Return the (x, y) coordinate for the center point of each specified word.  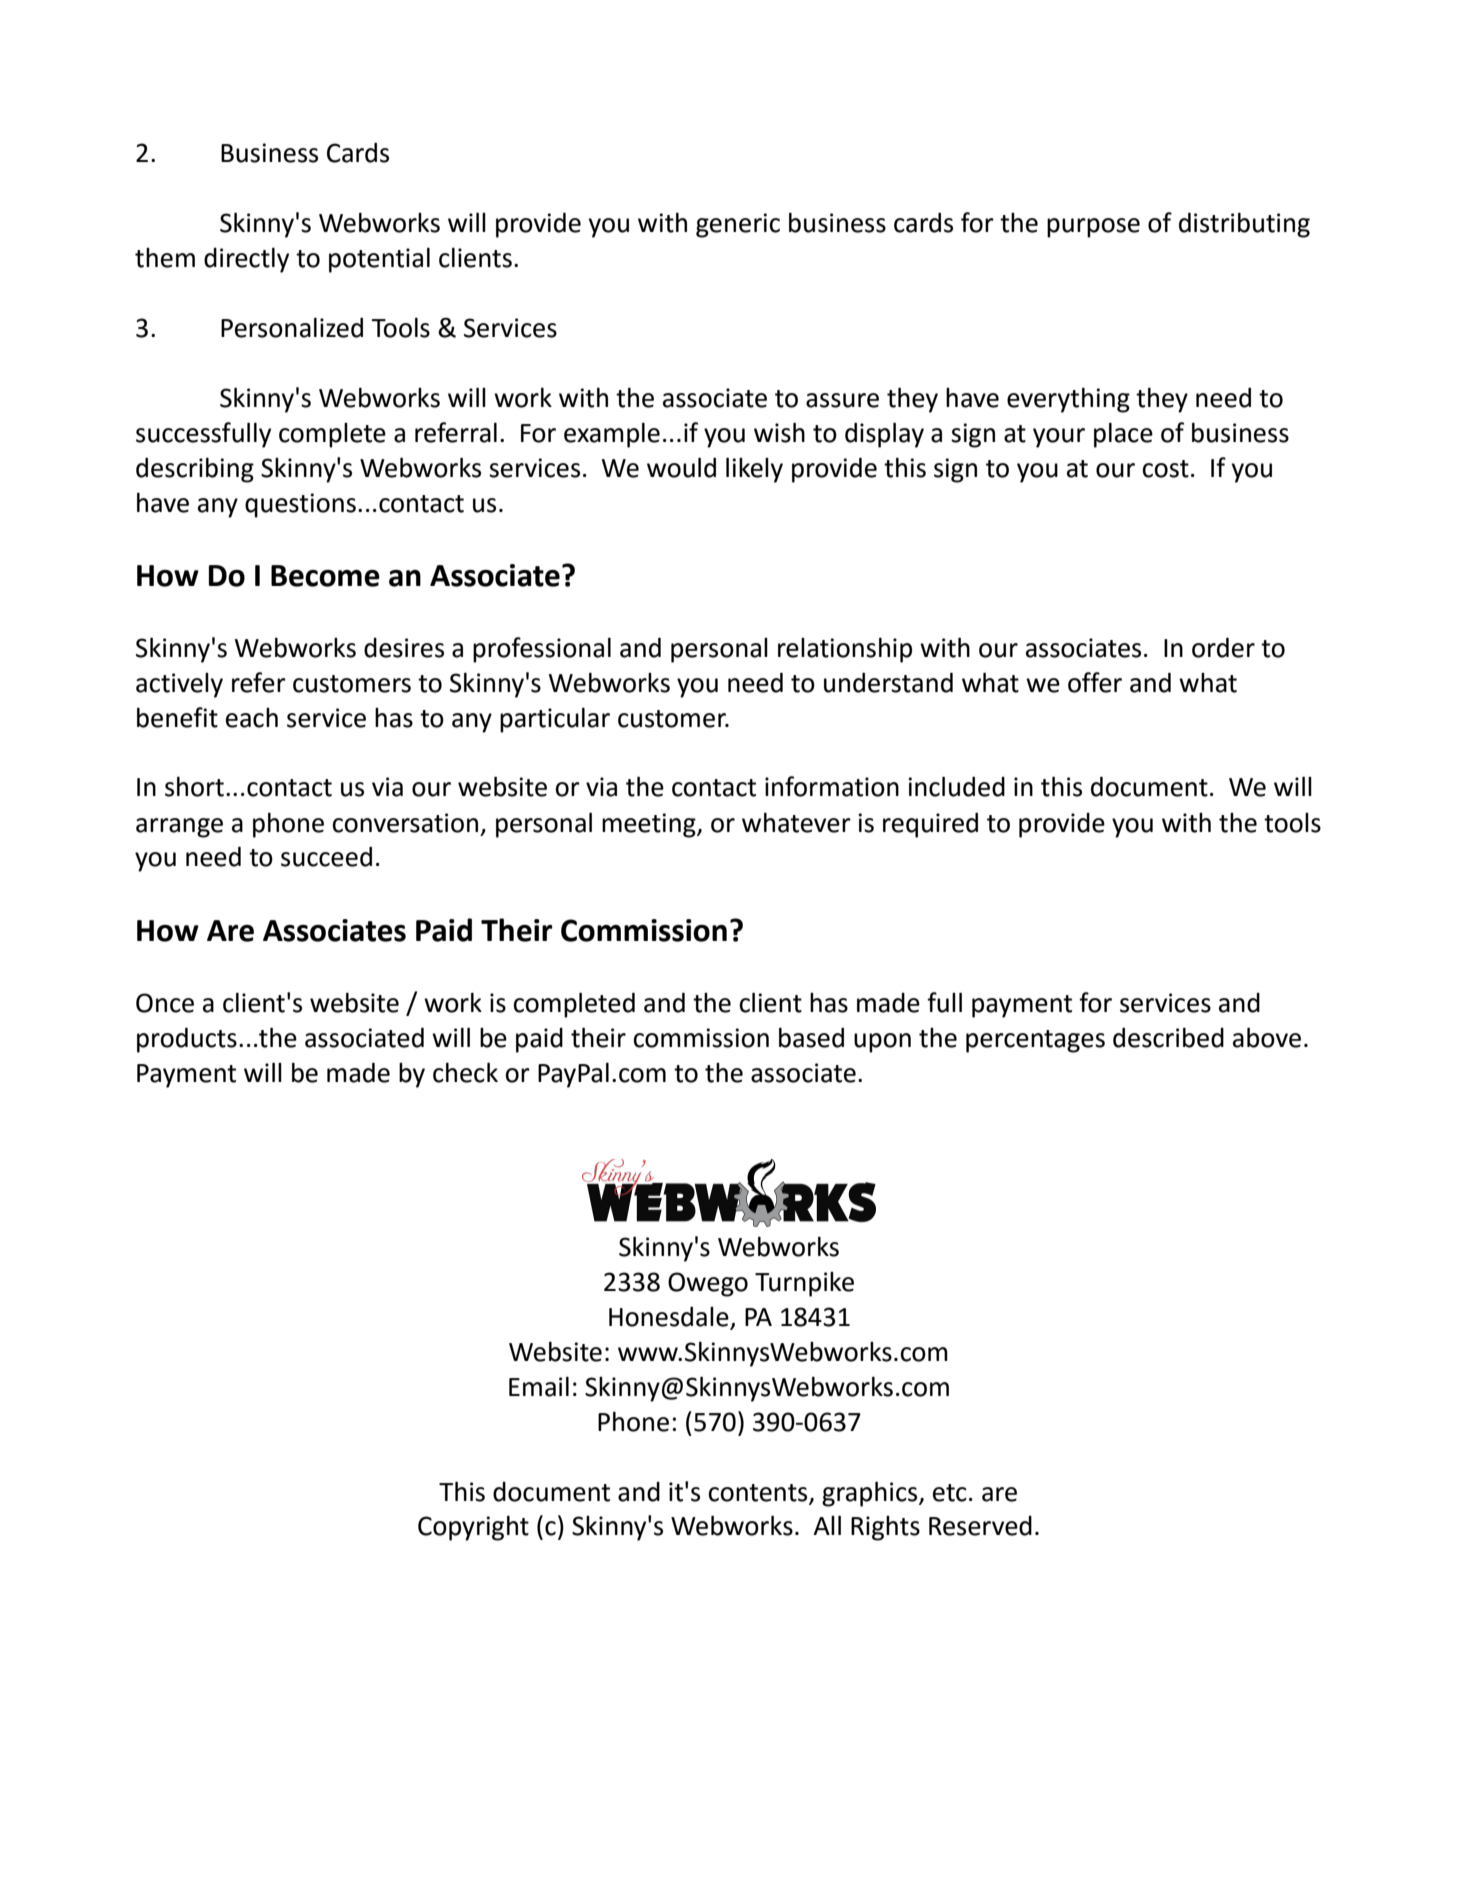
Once (165, 1003)
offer (1095, 682)
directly (246, 260)
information (832, 786)
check (465, 1072)
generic (738, 225)
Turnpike (804, 1284)
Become (325, 576)
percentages (1035, 1041)
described (1168, 1037)
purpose (1093, 228)
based (811, 1037)
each (252, 718)
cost (1165, 469)
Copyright (473, 1528)
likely (754, 470)
